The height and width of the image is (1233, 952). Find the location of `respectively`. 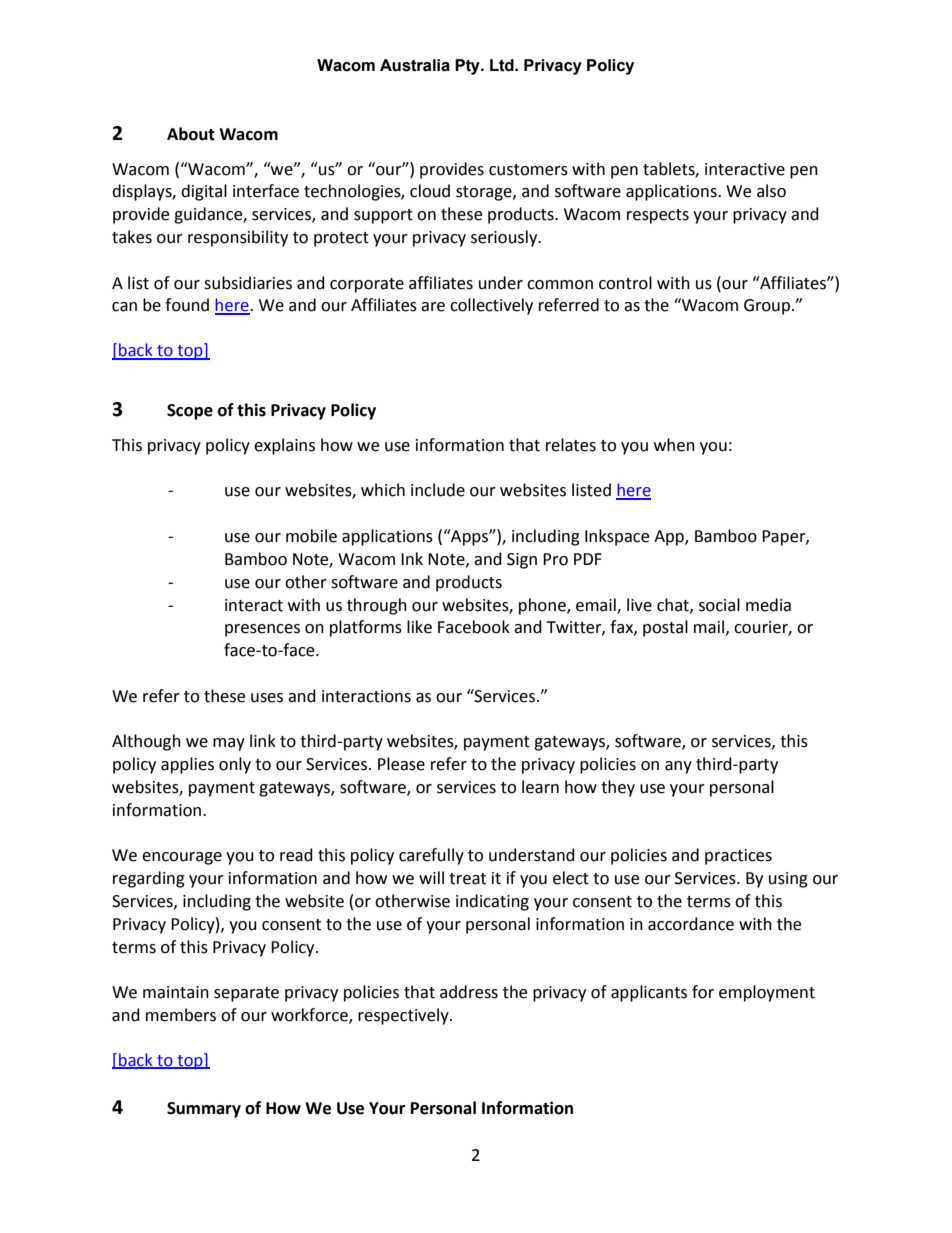

respectively is located at coordinates (404, 1016).
